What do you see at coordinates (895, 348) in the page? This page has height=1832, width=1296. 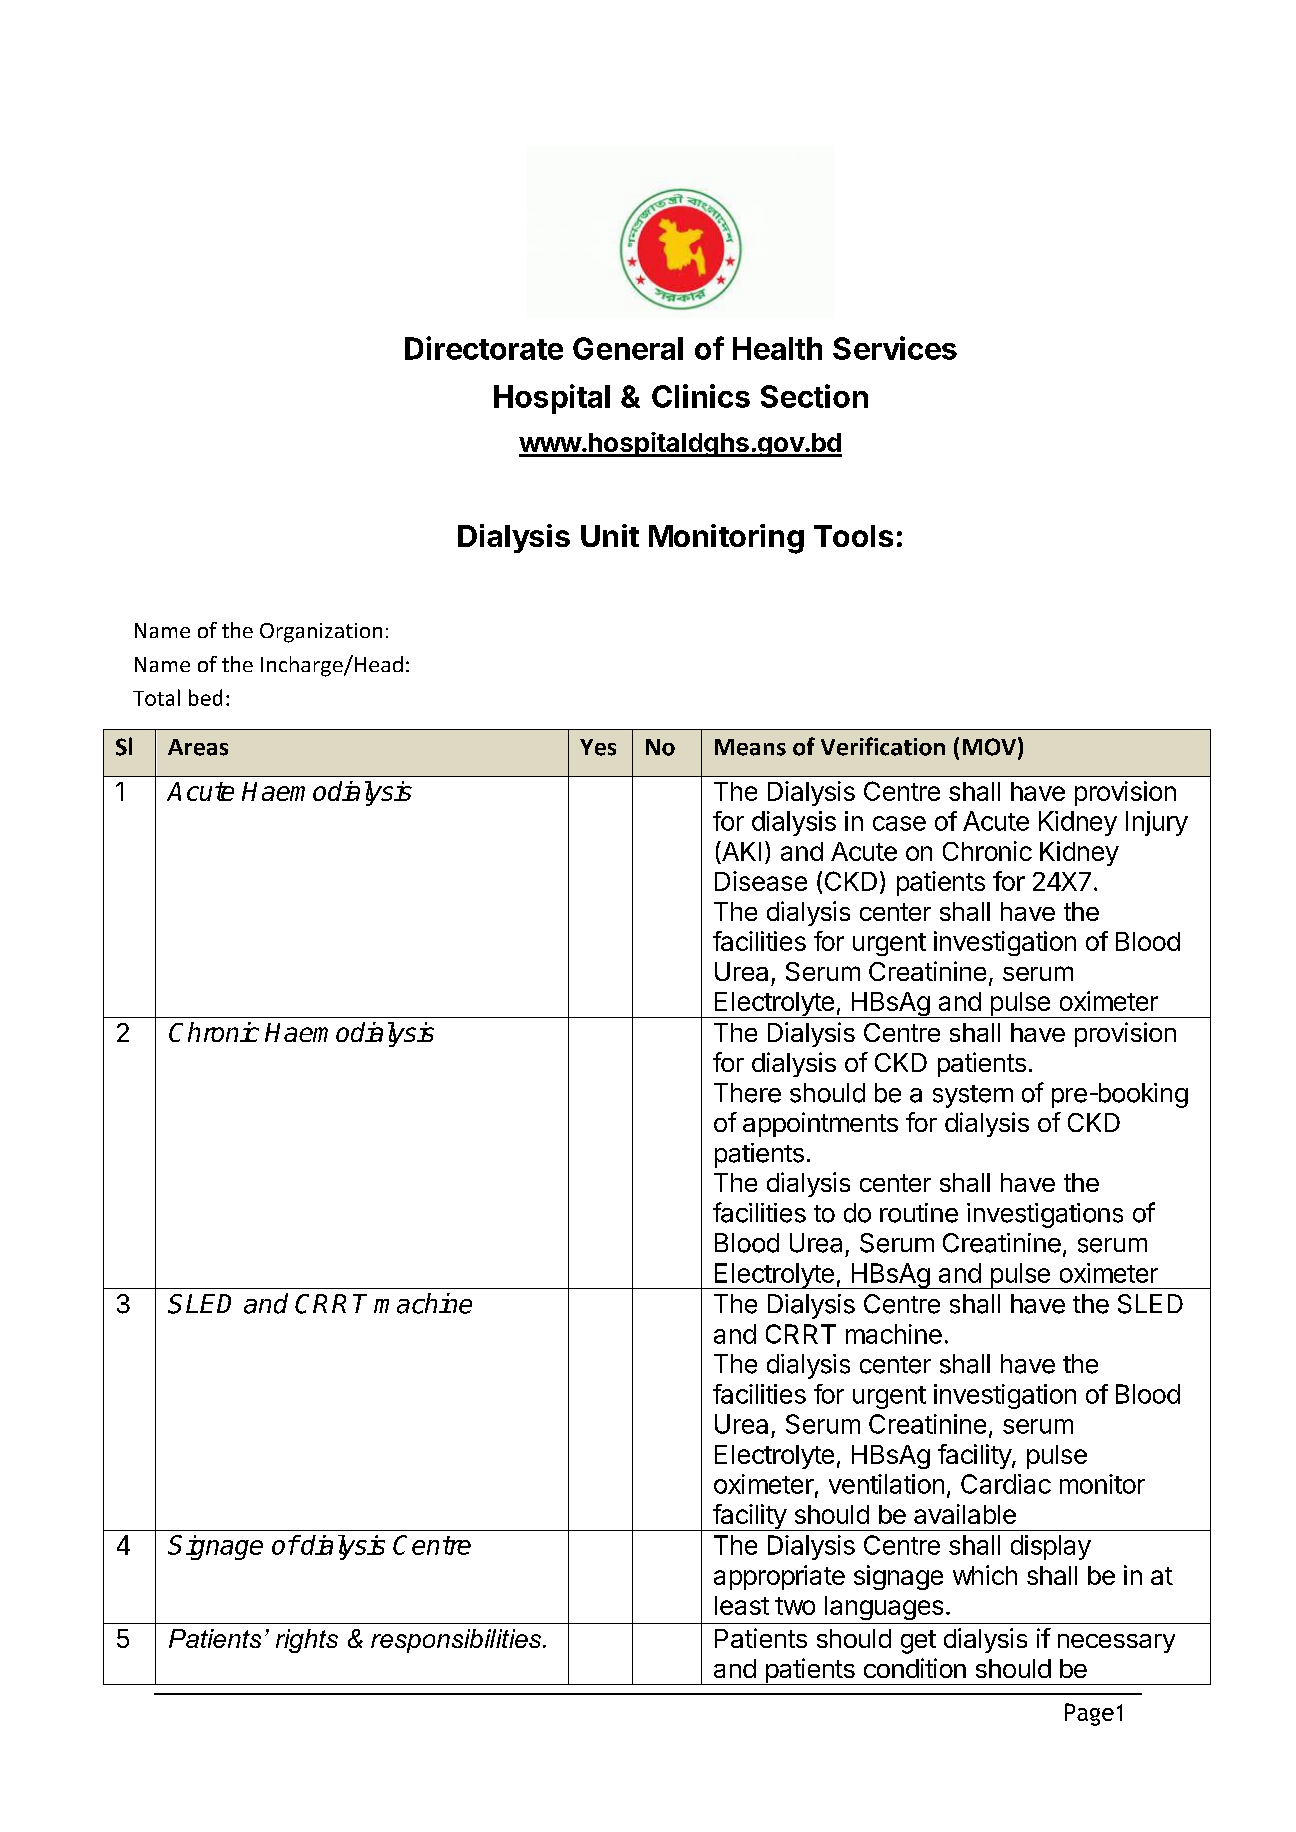 I see `Services` at bounding box center [895, 348].
